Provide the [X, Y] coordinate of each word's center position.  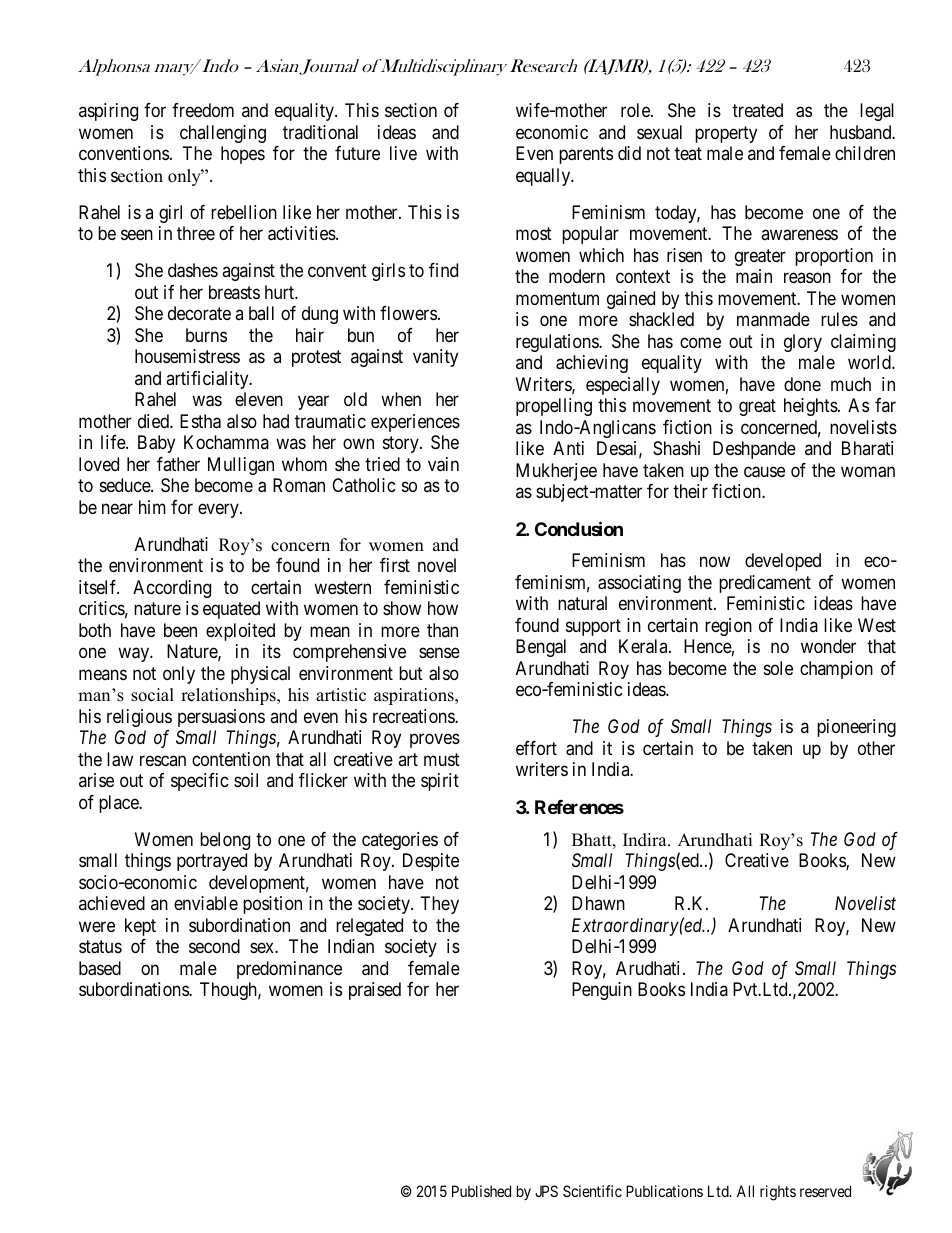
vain [443, 464]
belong [225, 841]
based [100, 968]
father [178, 464]
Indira [646, 840]
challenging [223, 134]
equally [544, 177]
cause [764, 472]
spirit [440, 782]
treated [757, 110]
